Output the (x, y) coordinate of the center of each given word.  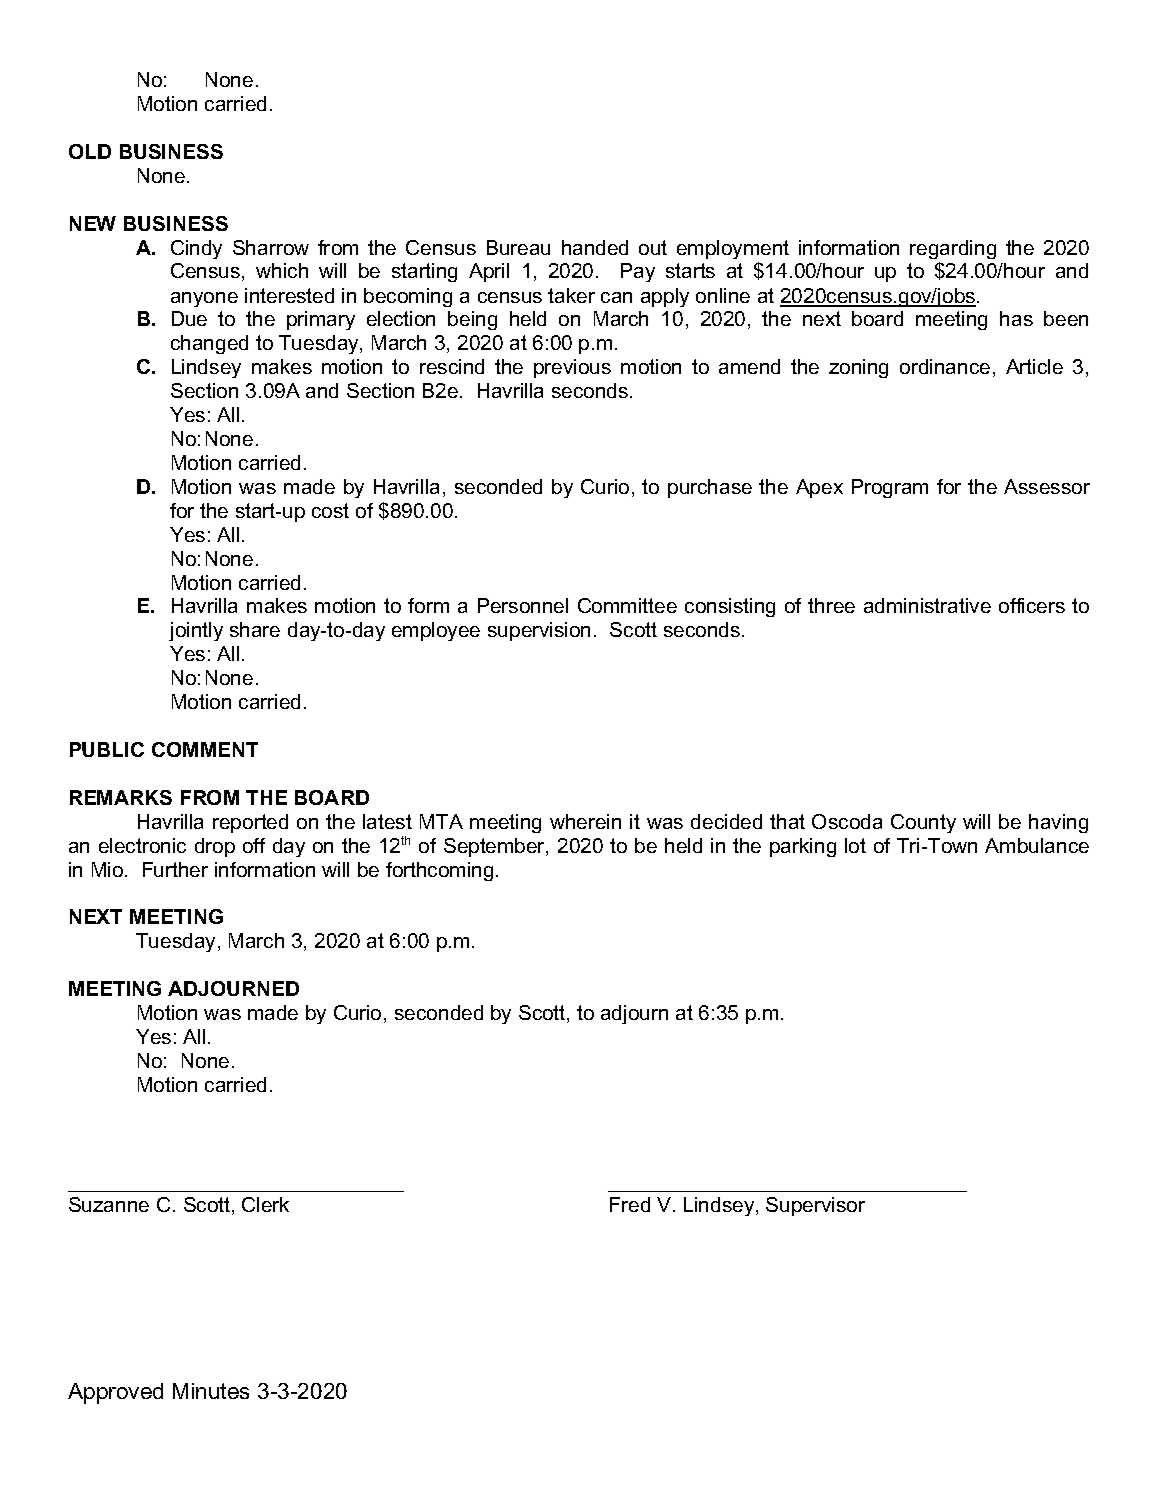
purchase (710, 488)
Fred (630, 1204)
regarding (953, 249)
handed (595, 247)
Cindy (196, 249)
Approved (115, 1393)
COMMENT (205, 749)
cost (330, 510)
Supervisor (815, 1206)
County (923, 823)
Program (890, 488)
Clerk (265, 1204)
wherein (585, 821)
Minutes (211, 1391)
